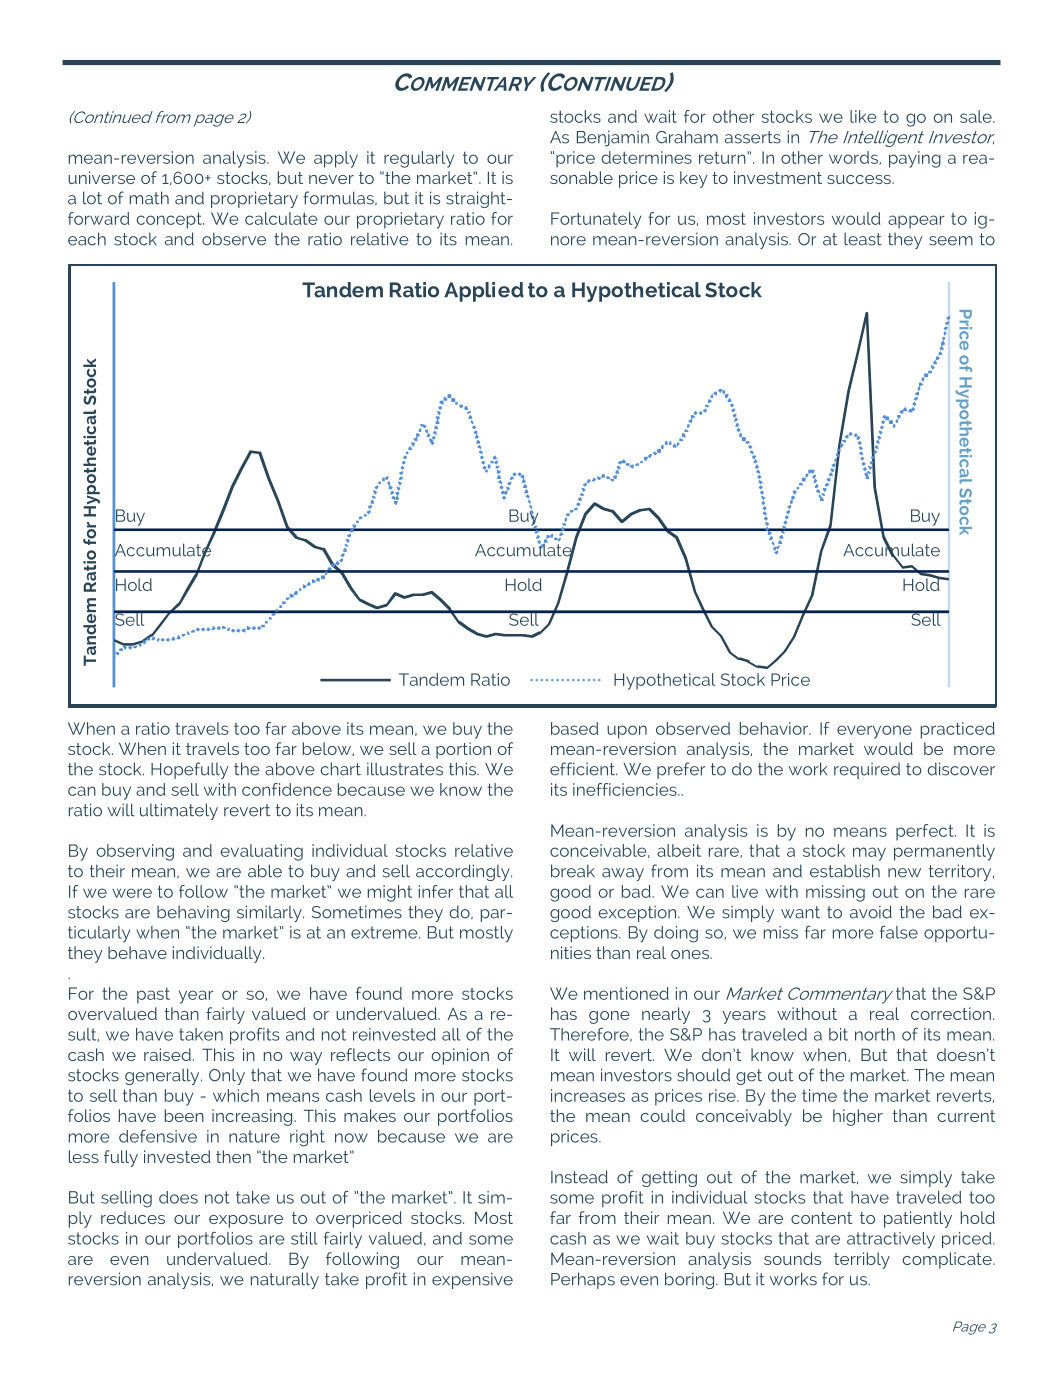  Describe the element at coordinates (583, 1280) in the screenshot. I see `Perhaps` at that location.
